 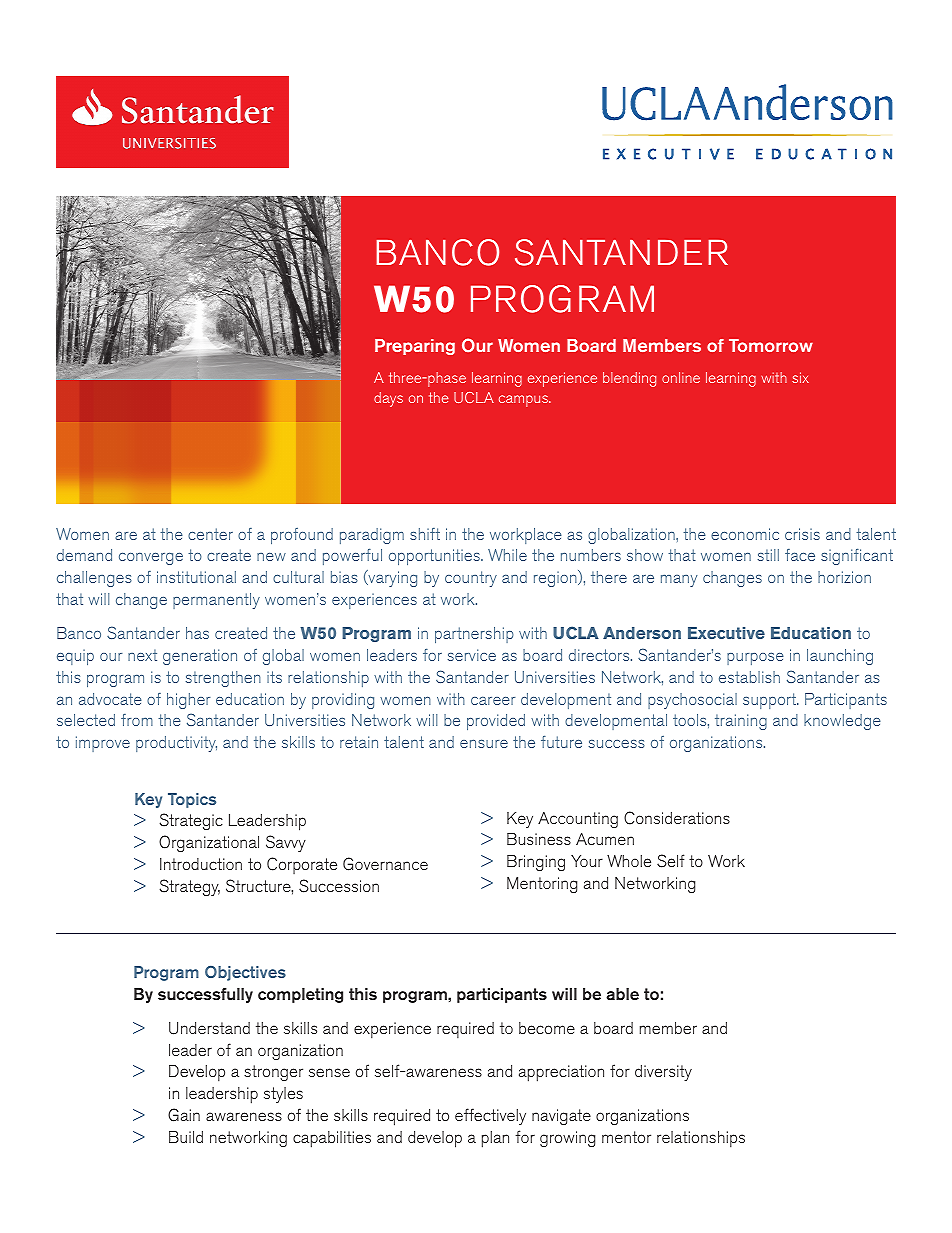 I want to click on training, so click(x=741, y=722).
